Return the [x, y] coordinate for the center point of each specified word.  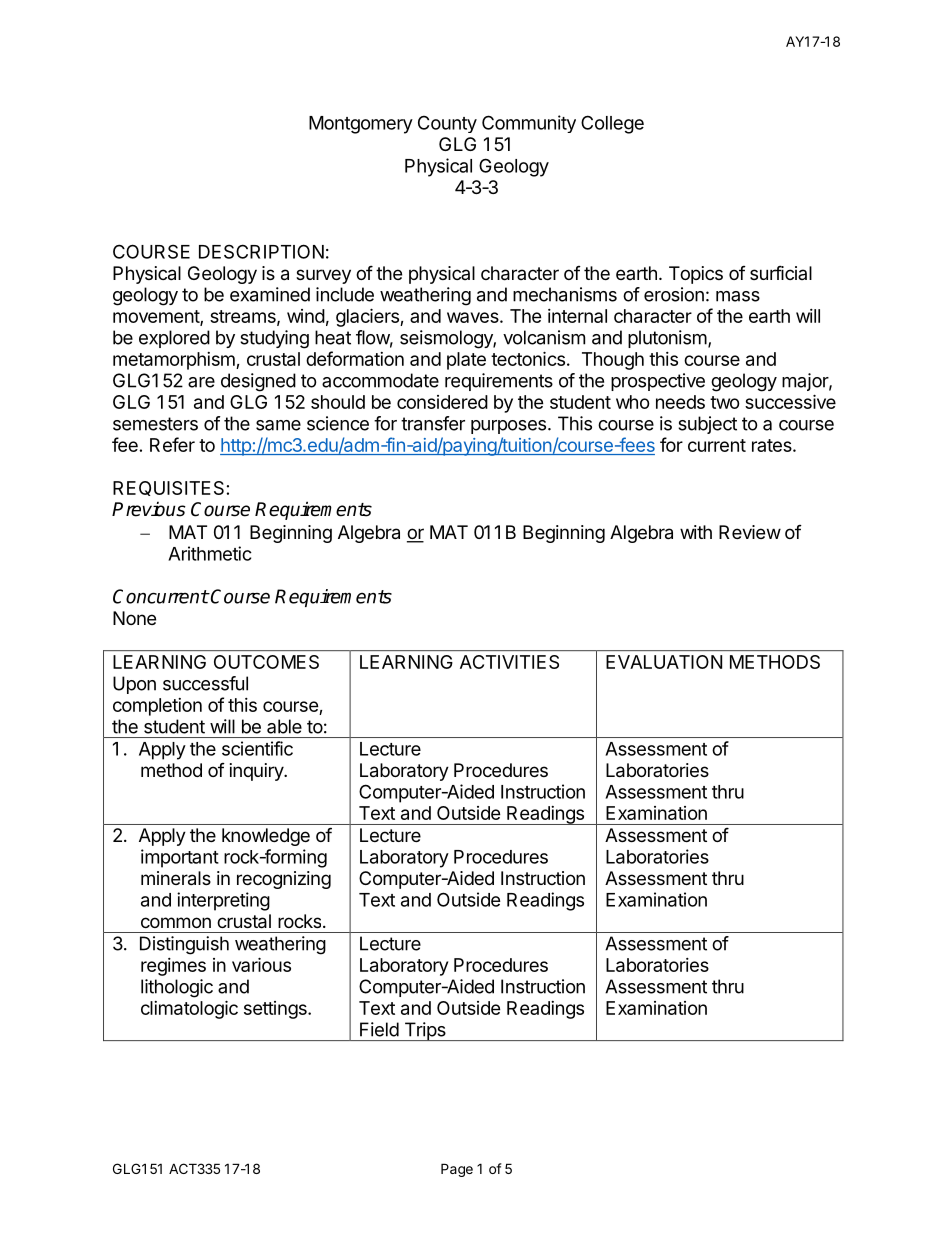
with [696, 532]
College [612, 124]
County [447, 124]
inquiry [257, 772]
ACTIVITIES [509, 662]
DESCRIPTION [261, 251]
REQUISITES [168, 488]
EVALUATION [664, 662]
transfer [433, 423]
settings [276, 1010]
